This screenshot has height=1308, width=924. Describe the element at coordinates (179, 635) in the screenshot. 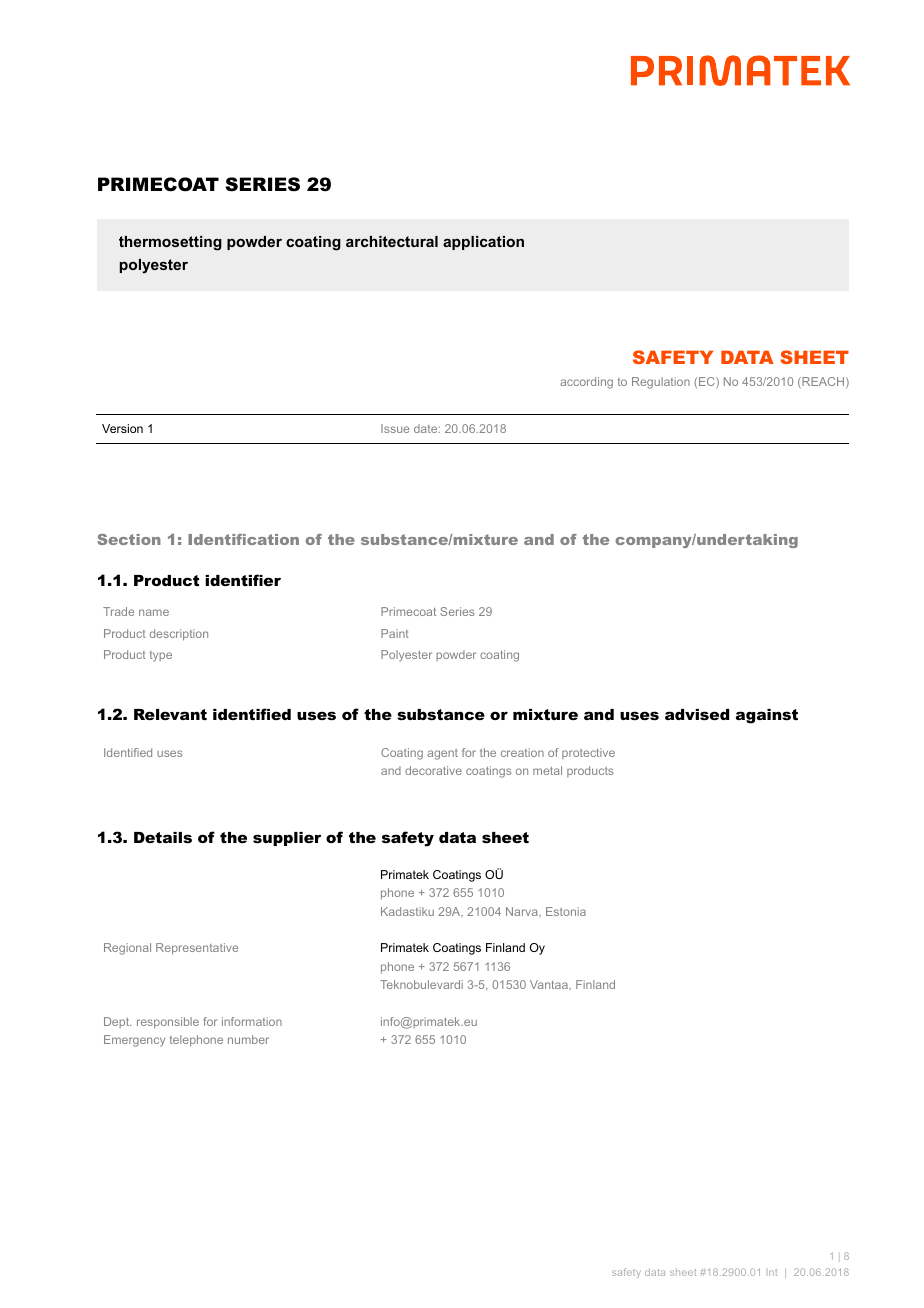

I see `description` at that location.
